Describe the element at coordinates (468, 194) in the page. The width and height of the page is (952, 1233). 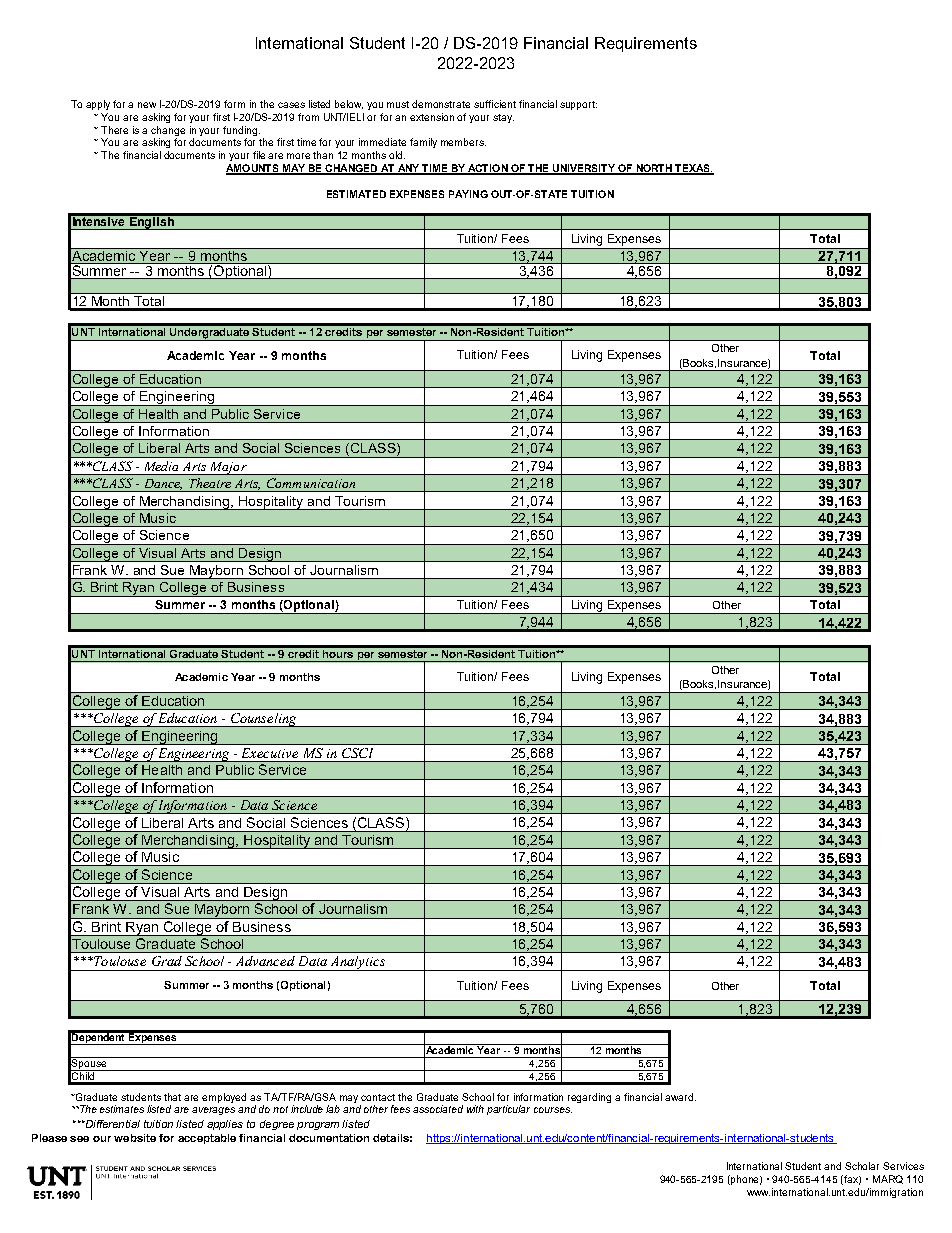
I see `PAYING` at that location.
